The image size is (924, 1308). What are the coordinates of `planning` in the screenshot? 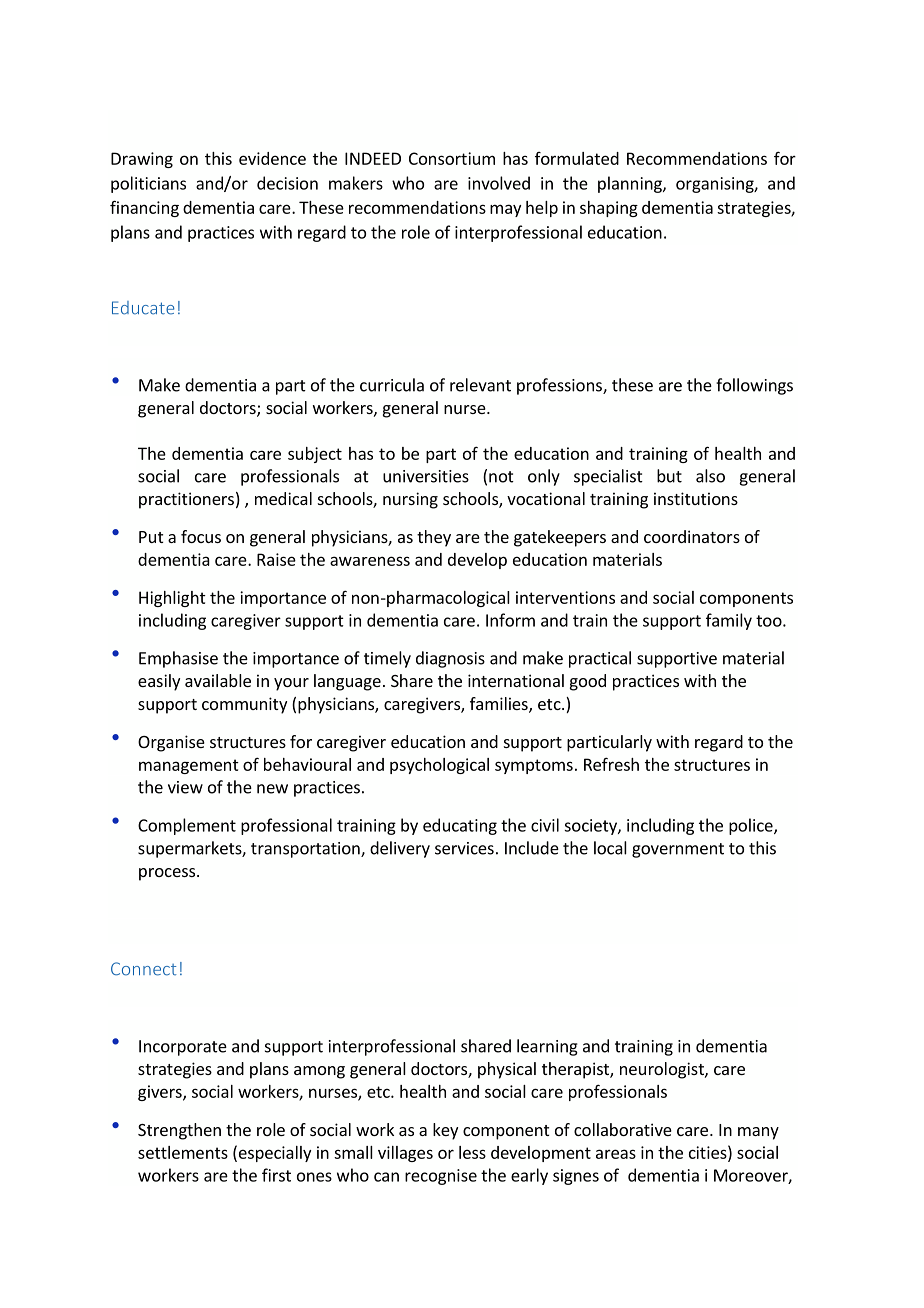 It's located at (631, 184).
